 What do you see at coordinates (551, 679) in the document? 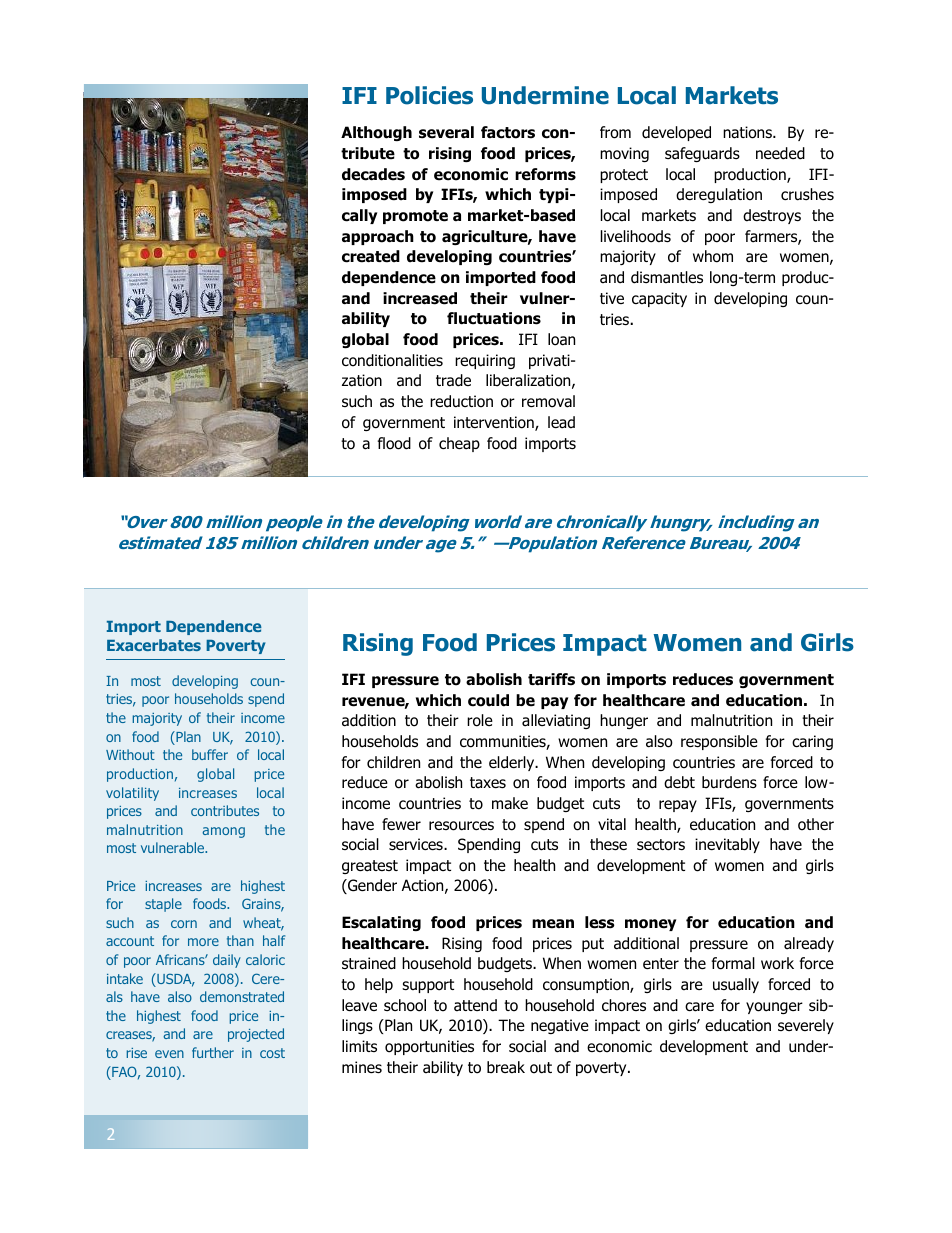
I see `tariffs` at bounding box center [551, 679].
